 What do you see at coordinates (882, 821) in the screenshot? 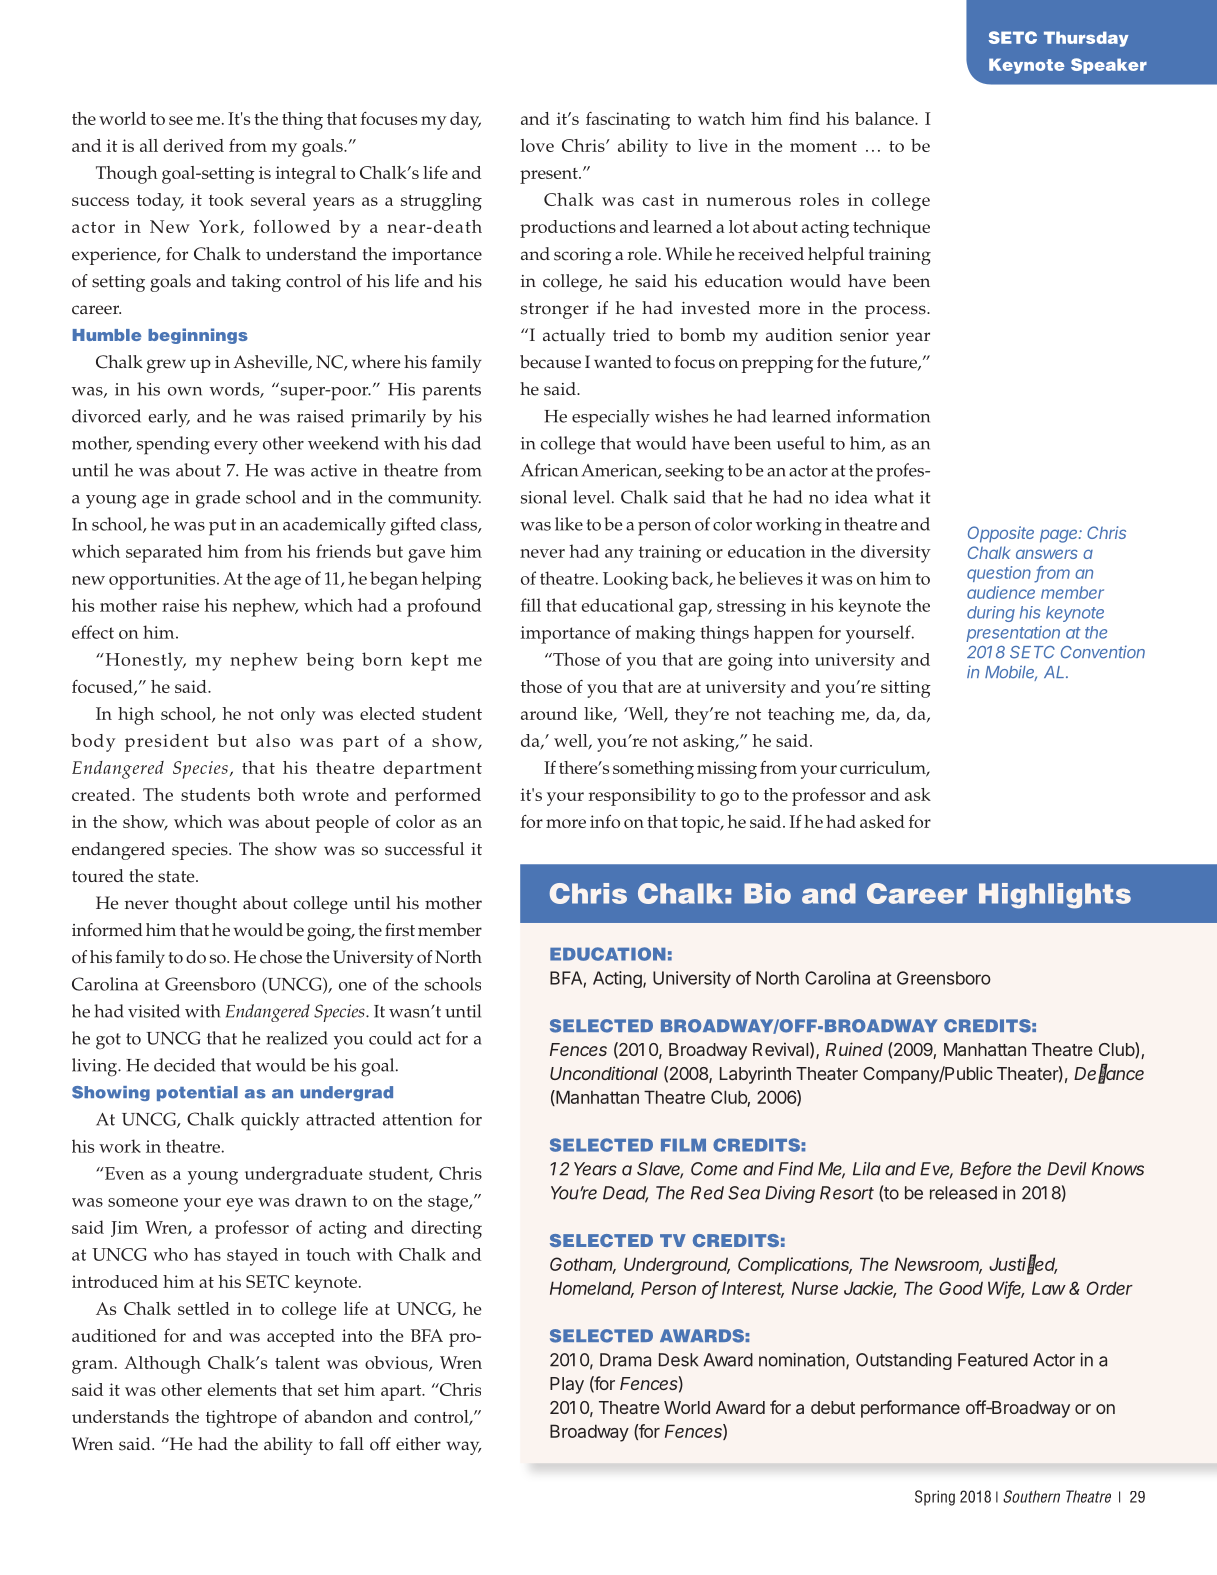
I see `asked` at bounding box center [882, 821].
